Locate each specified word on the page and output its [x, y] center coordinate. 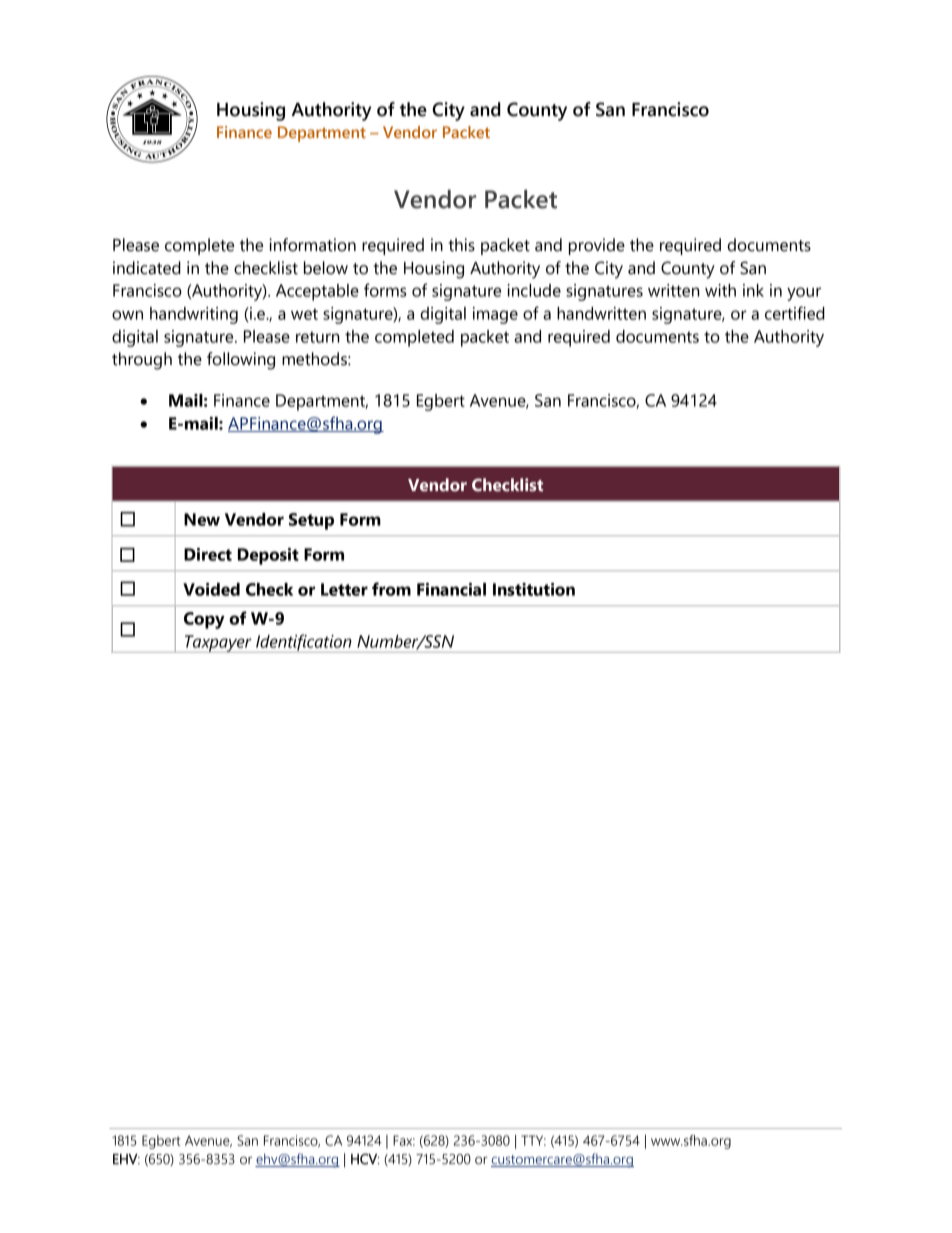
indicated [147, 268]
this [461, 245]
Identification [304, 643]
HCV [365, 1159]
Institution [534, 589]
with [720, 290]
